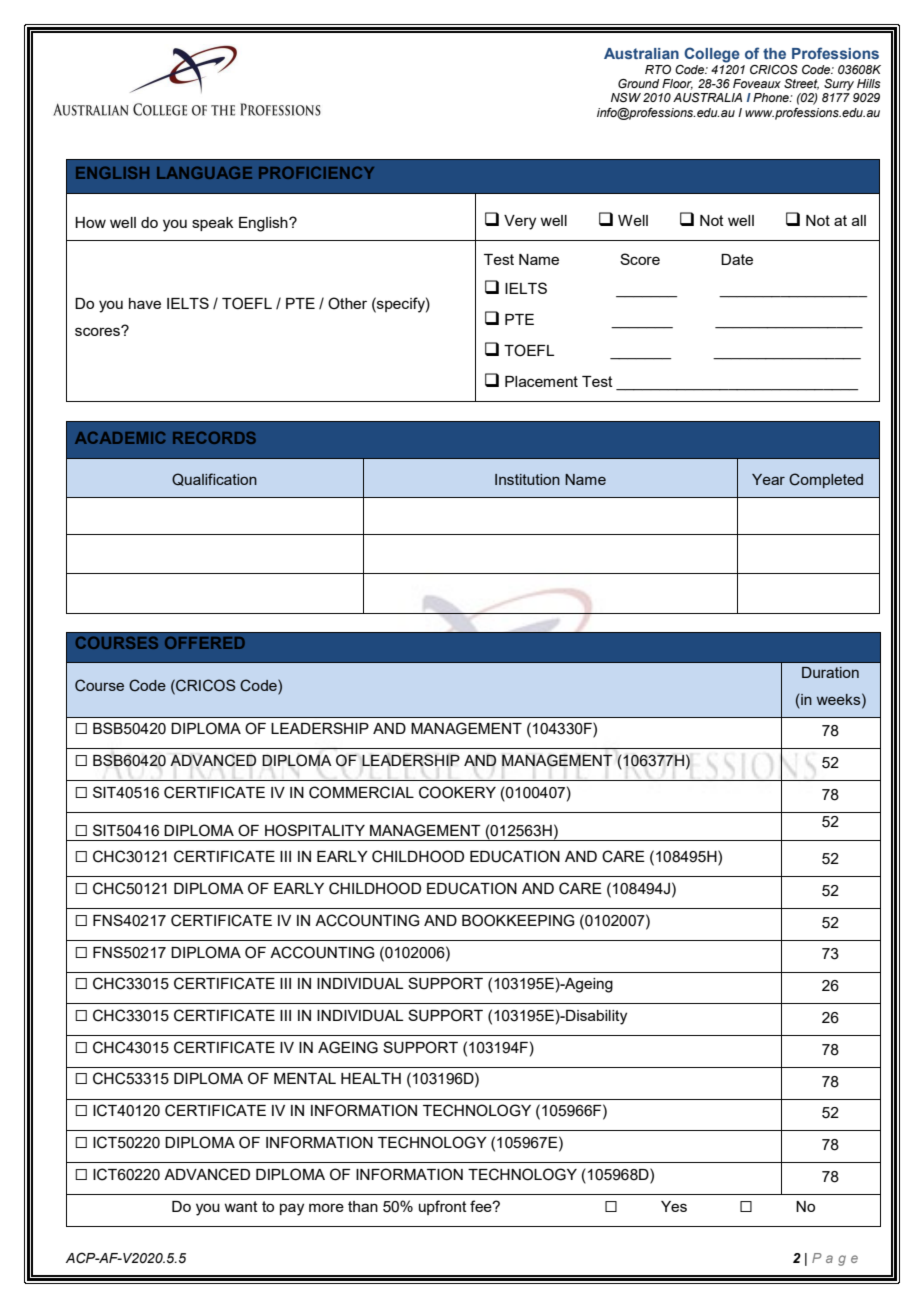 The image size is (924, 1308). What do you see at coordinates (457, 792) in the page?
I see `COOKERY` at bounding box center [457, 792].
